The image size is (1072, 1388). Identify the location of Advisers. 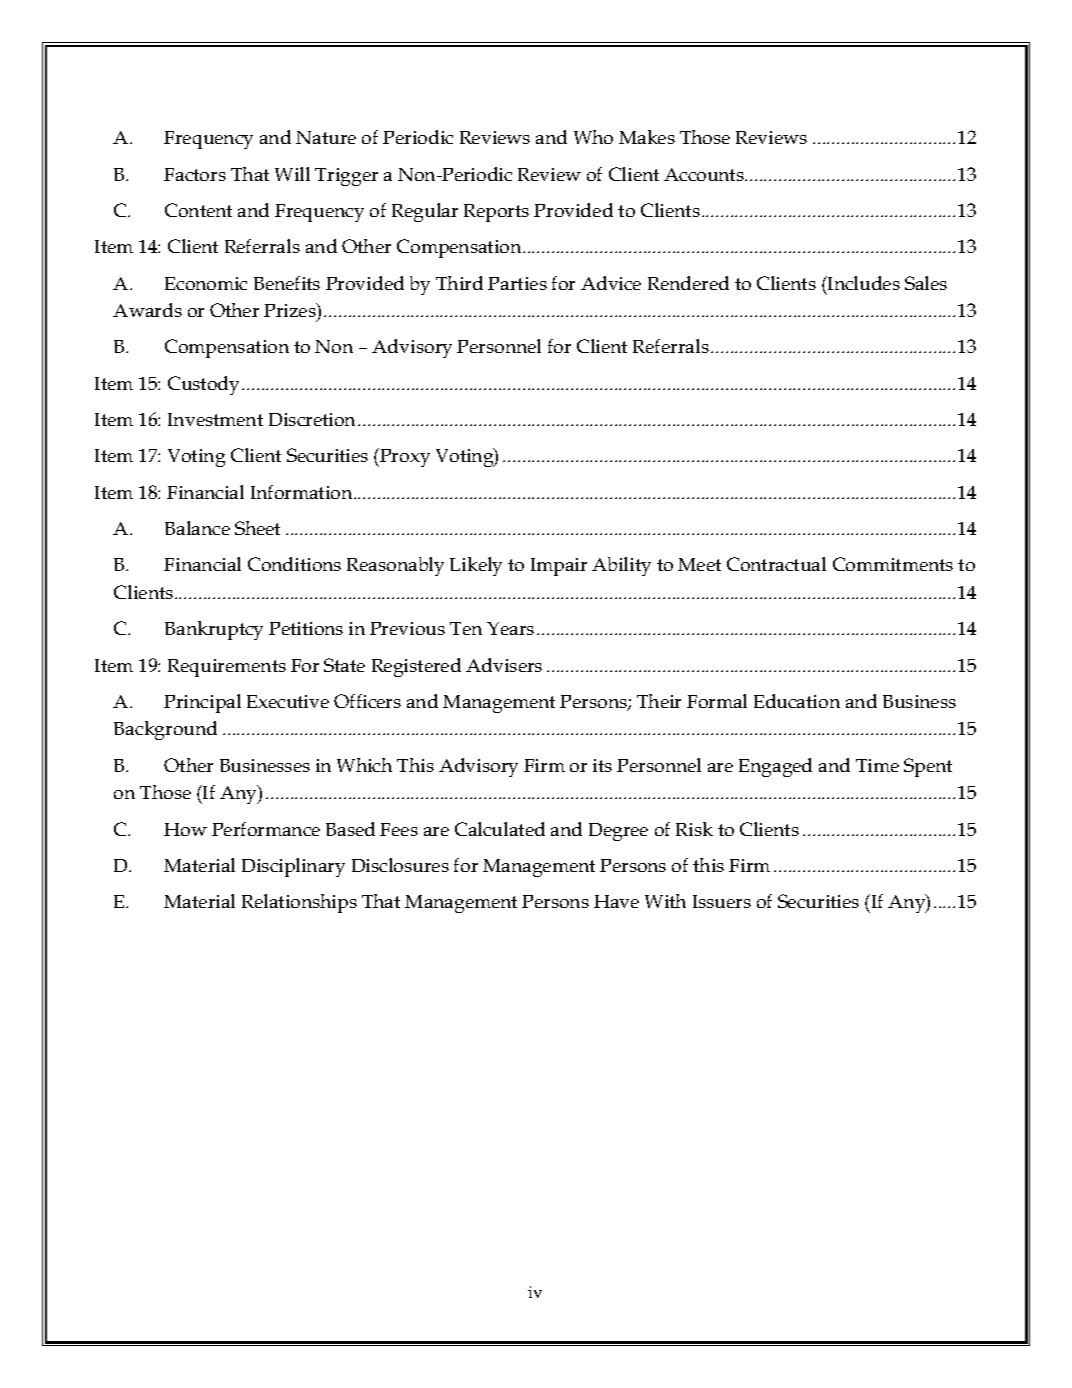
(504, 665).
